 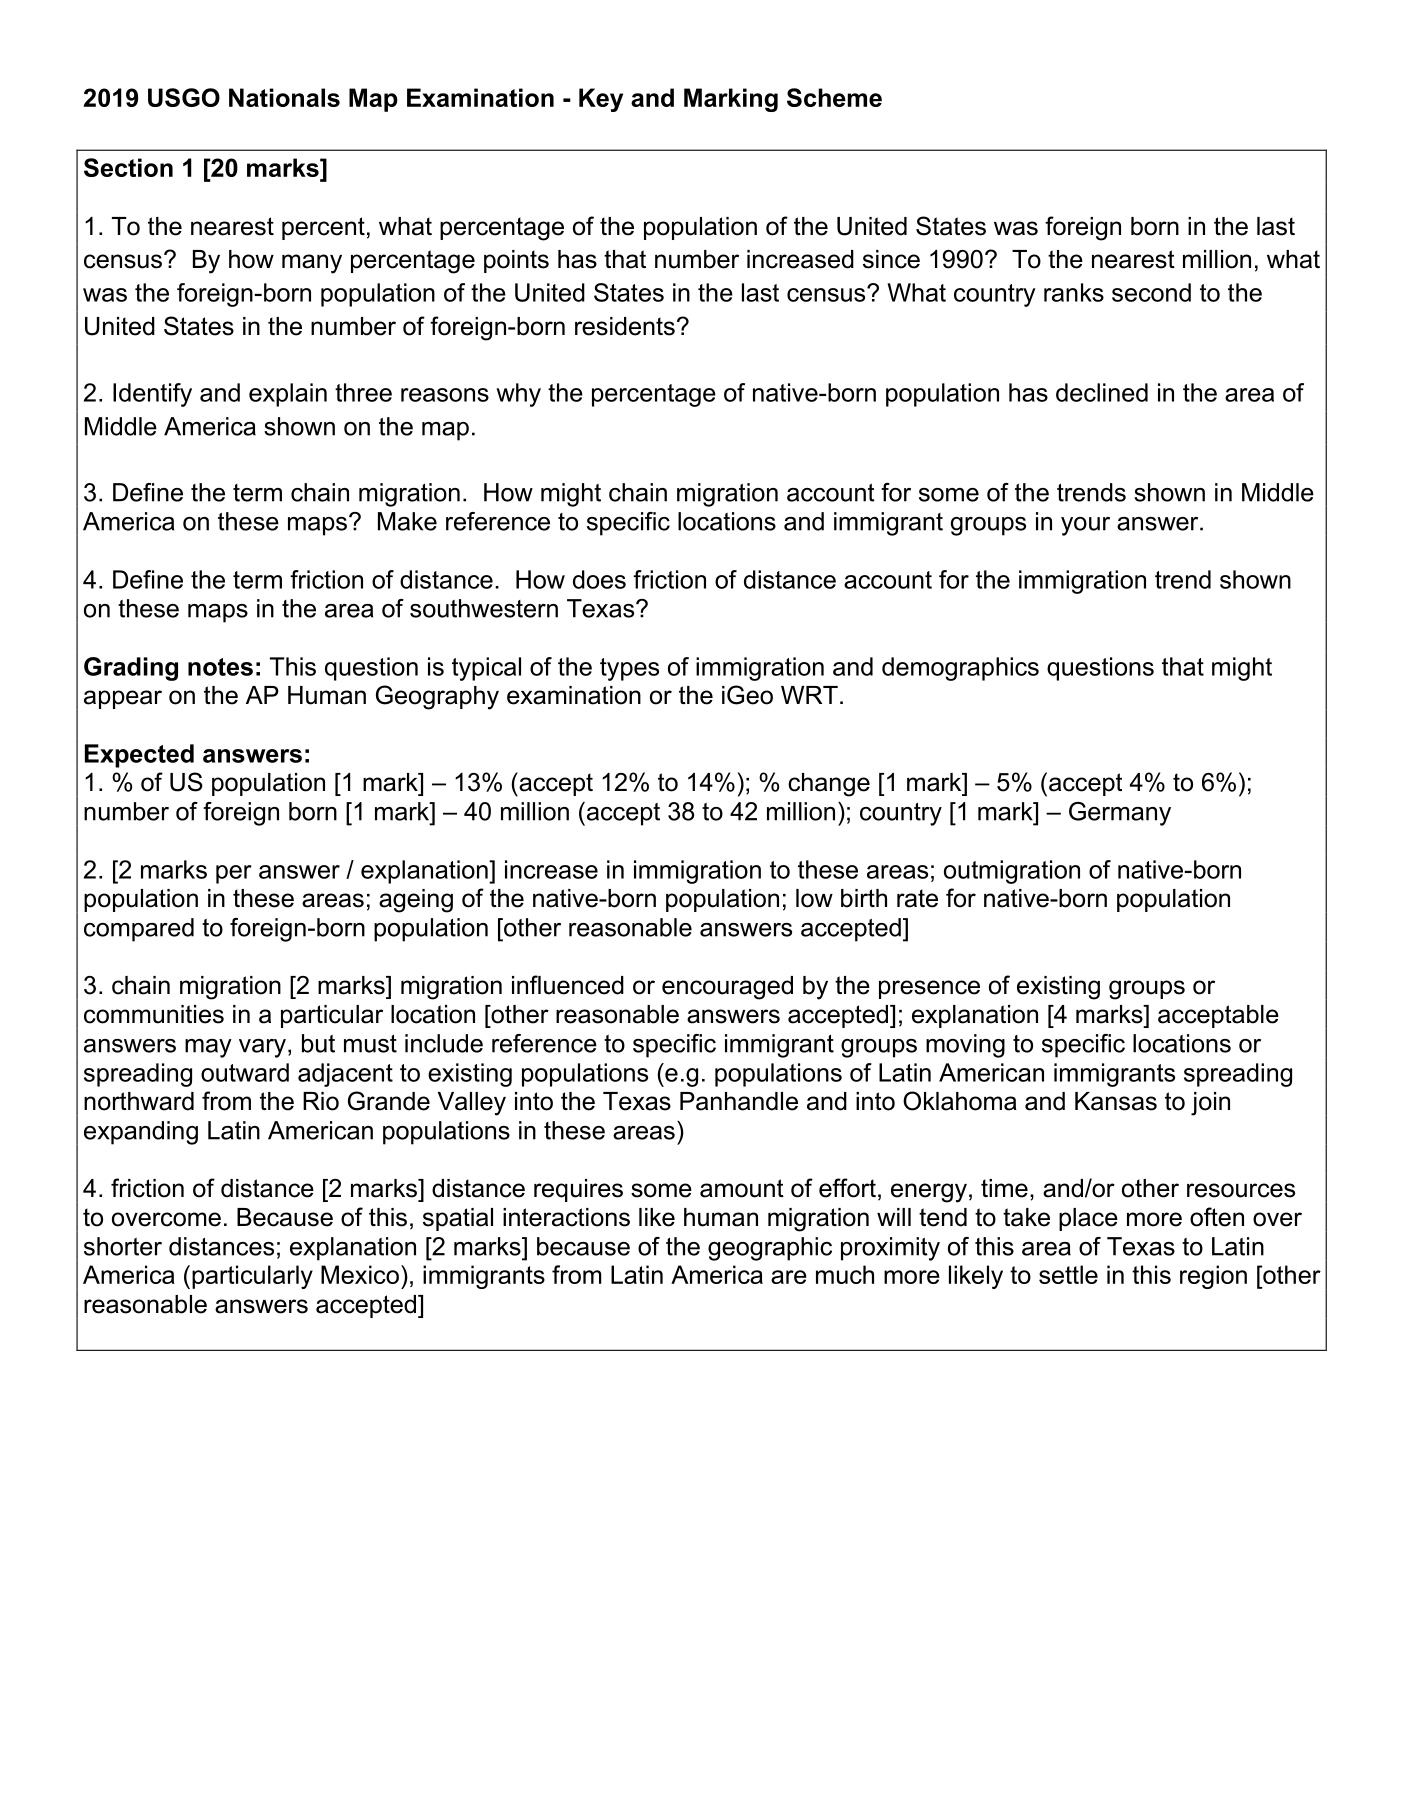 I want to click on Nationals, so click(x=284, y=97).
